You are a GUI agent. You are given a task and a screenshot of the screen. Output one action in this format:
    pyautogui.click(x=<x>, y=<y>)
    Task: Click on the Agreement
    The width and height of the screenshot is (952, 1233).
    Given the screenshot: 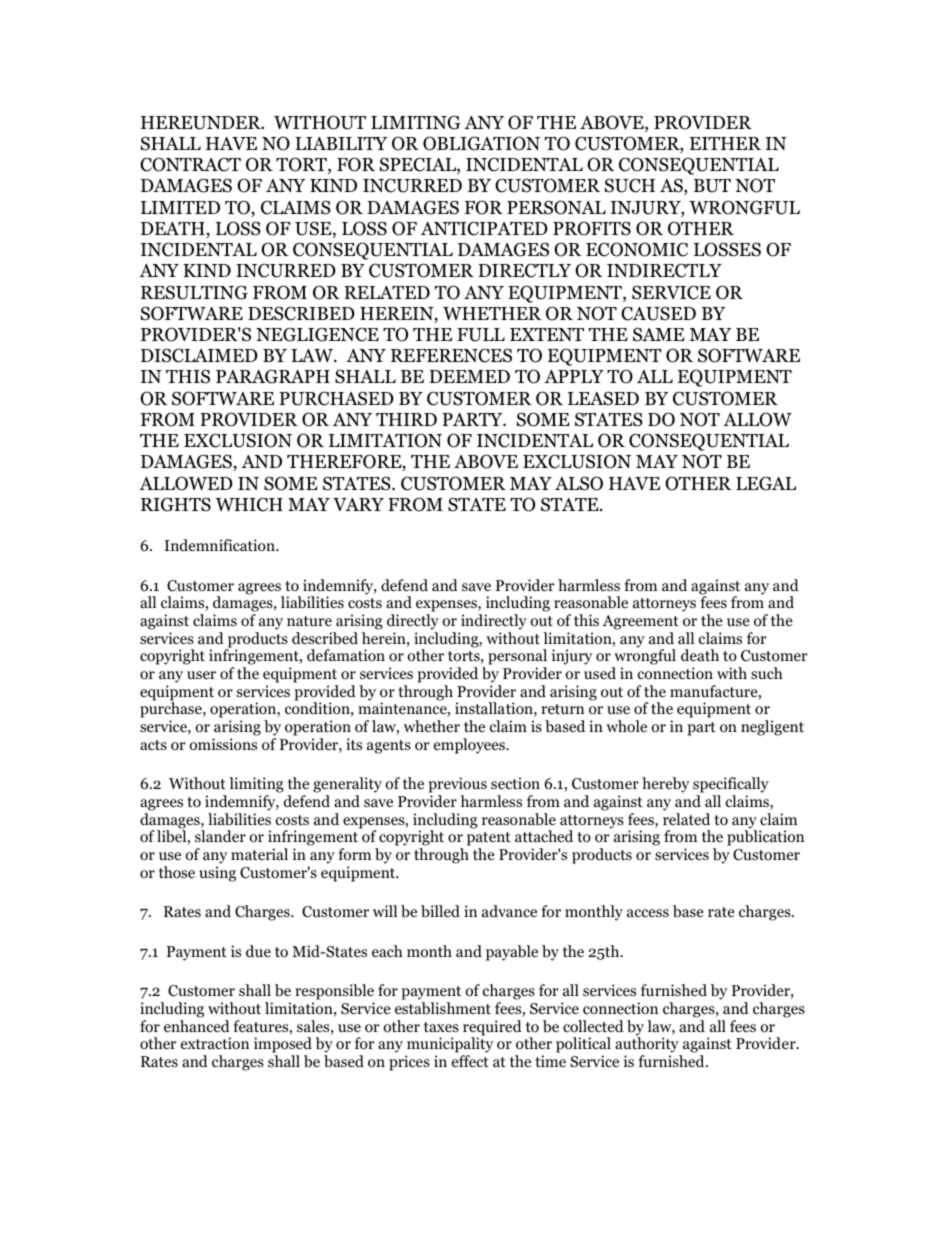 What is the action you would take?
    pyautogui.click(x=641, y=622)
